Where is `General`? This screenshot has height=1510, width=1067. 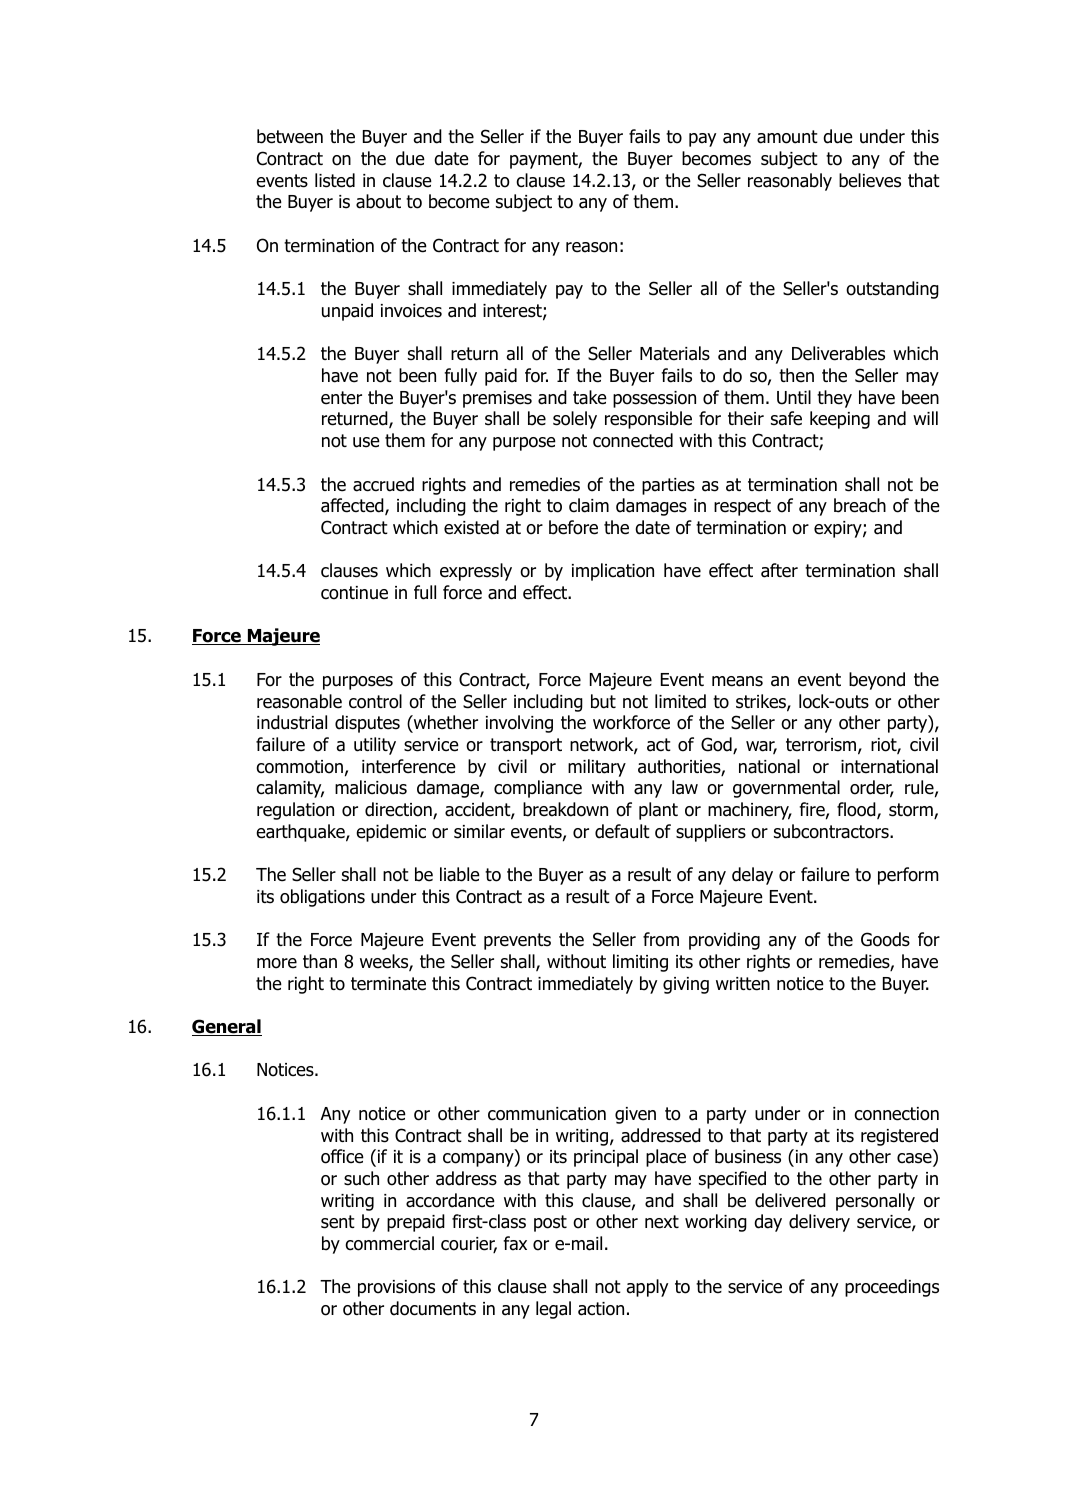 General is located at coordinates (227, 1027).
